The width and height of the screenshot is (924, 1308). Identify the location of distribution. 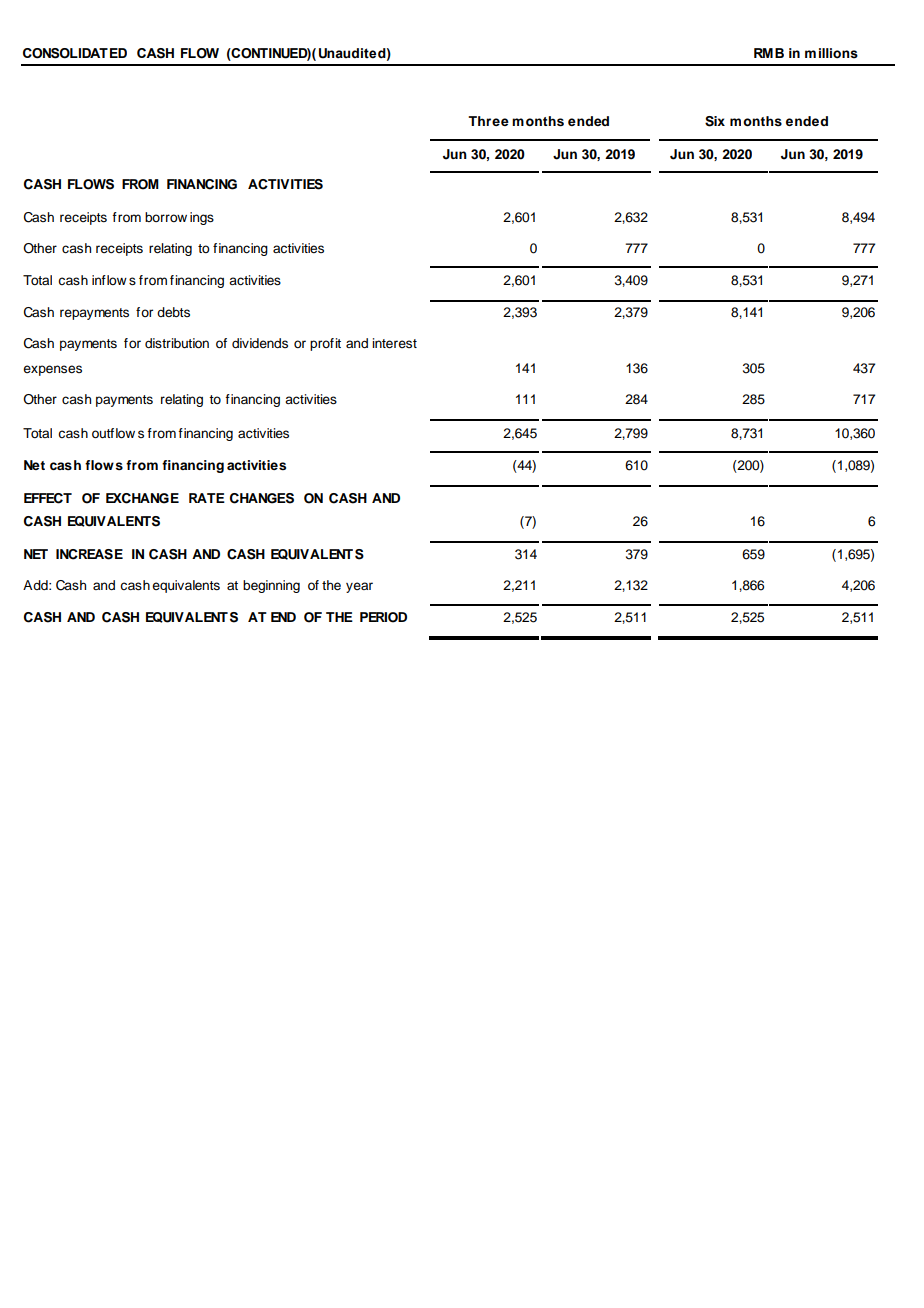
(177, 343).
